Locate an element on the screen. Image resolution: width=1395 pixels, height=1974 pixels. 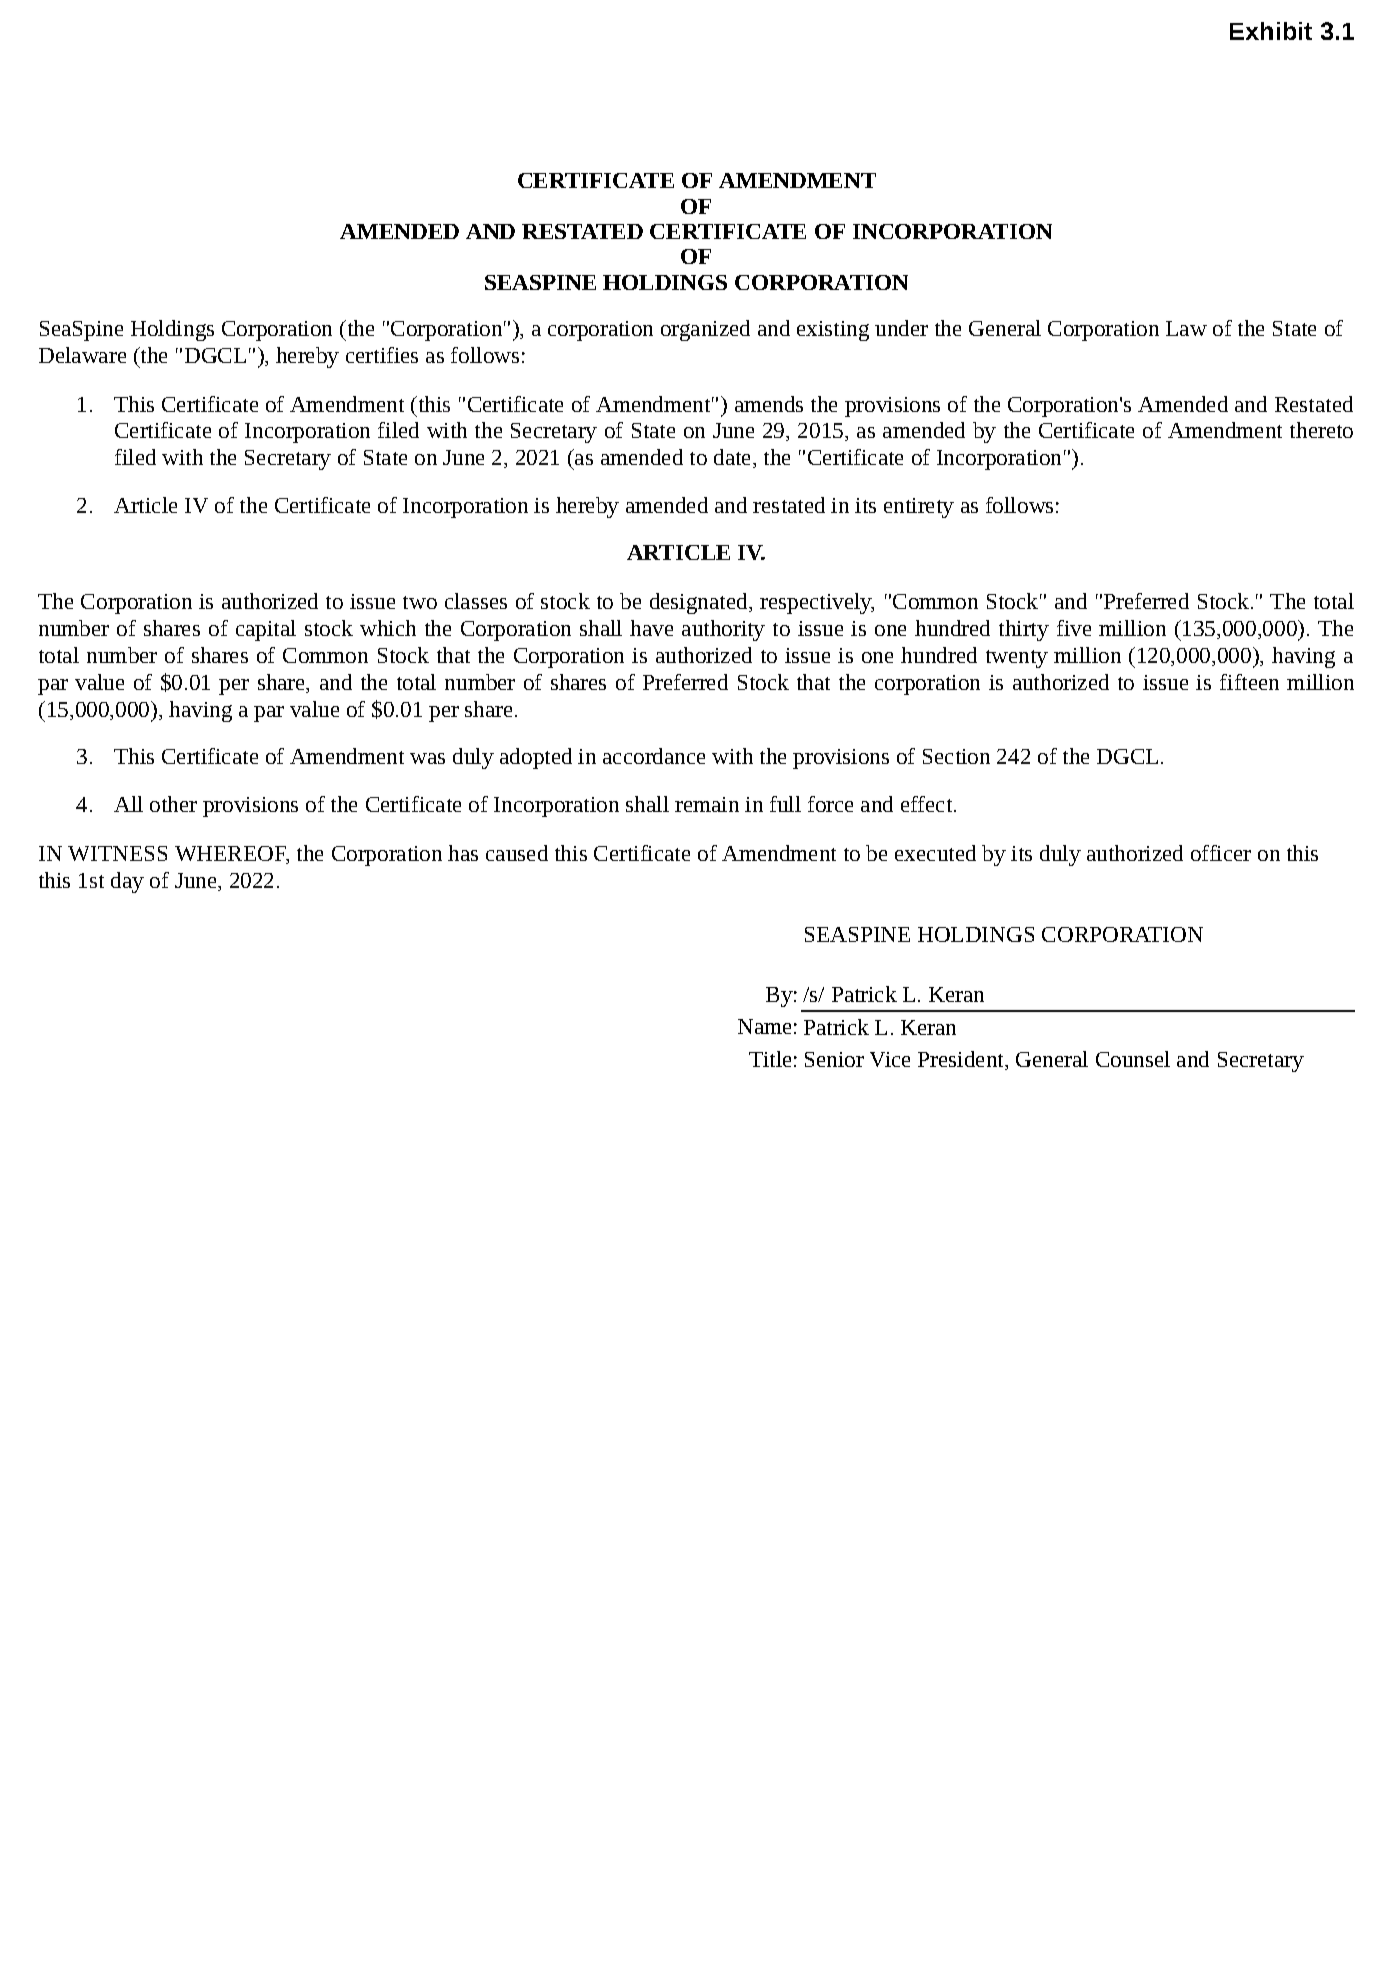
Exhibit is located at coordinates (1271, 31).
